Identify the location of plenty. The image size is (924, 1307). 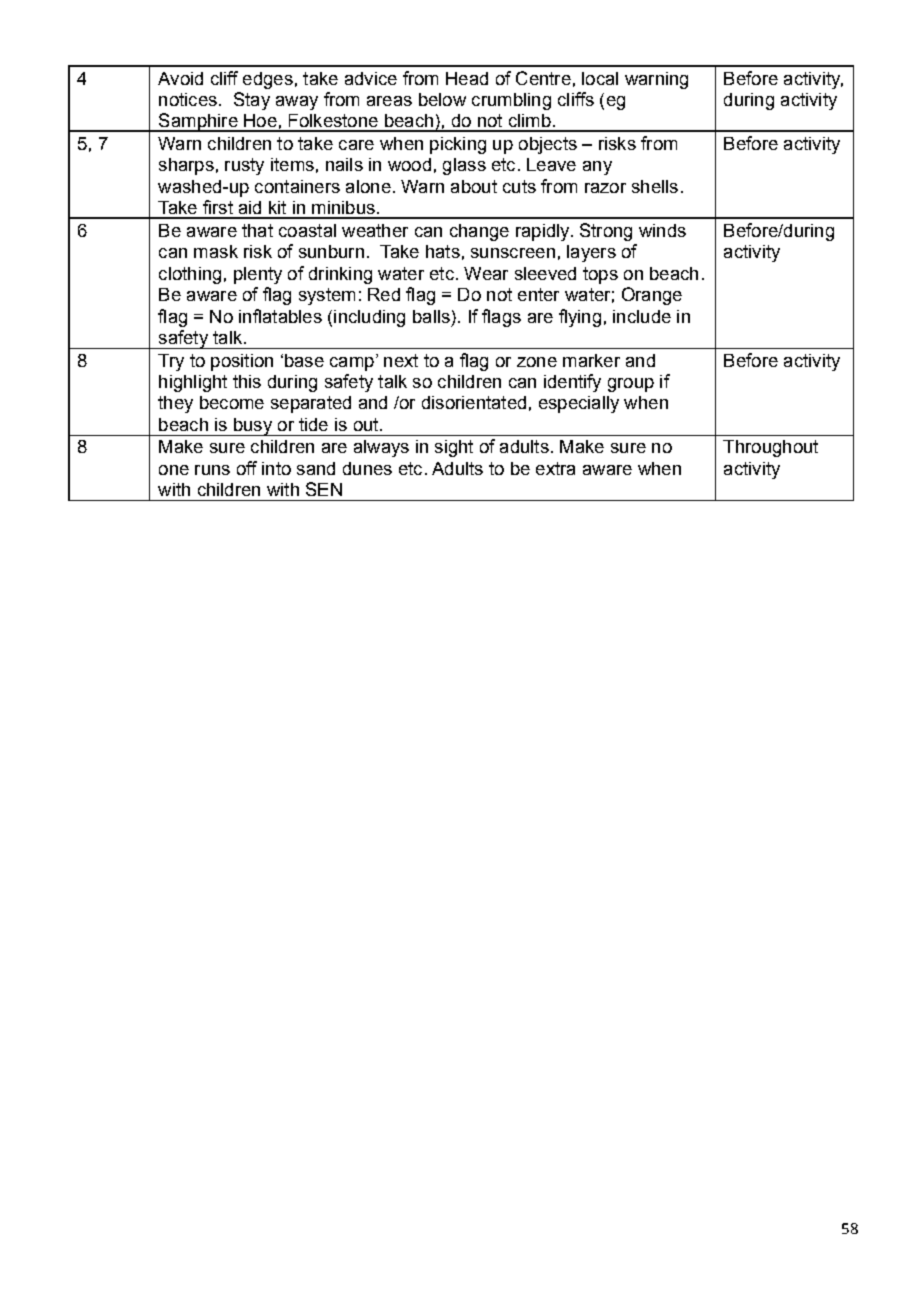
(258, 275).
